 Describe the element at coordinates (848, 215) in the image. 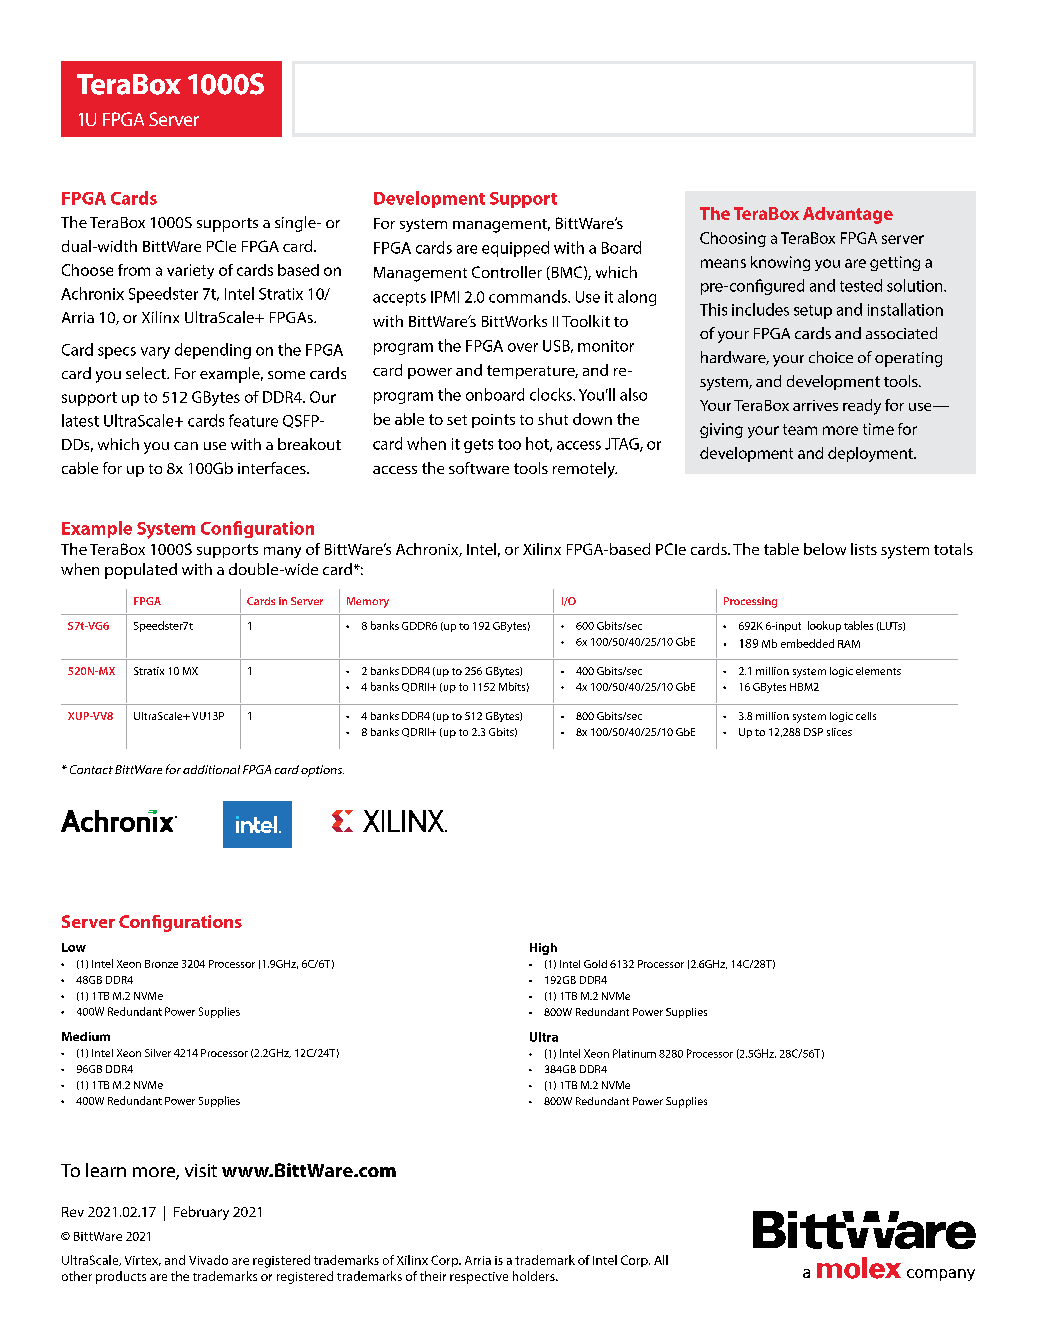

I see `Advantage` at that location.
